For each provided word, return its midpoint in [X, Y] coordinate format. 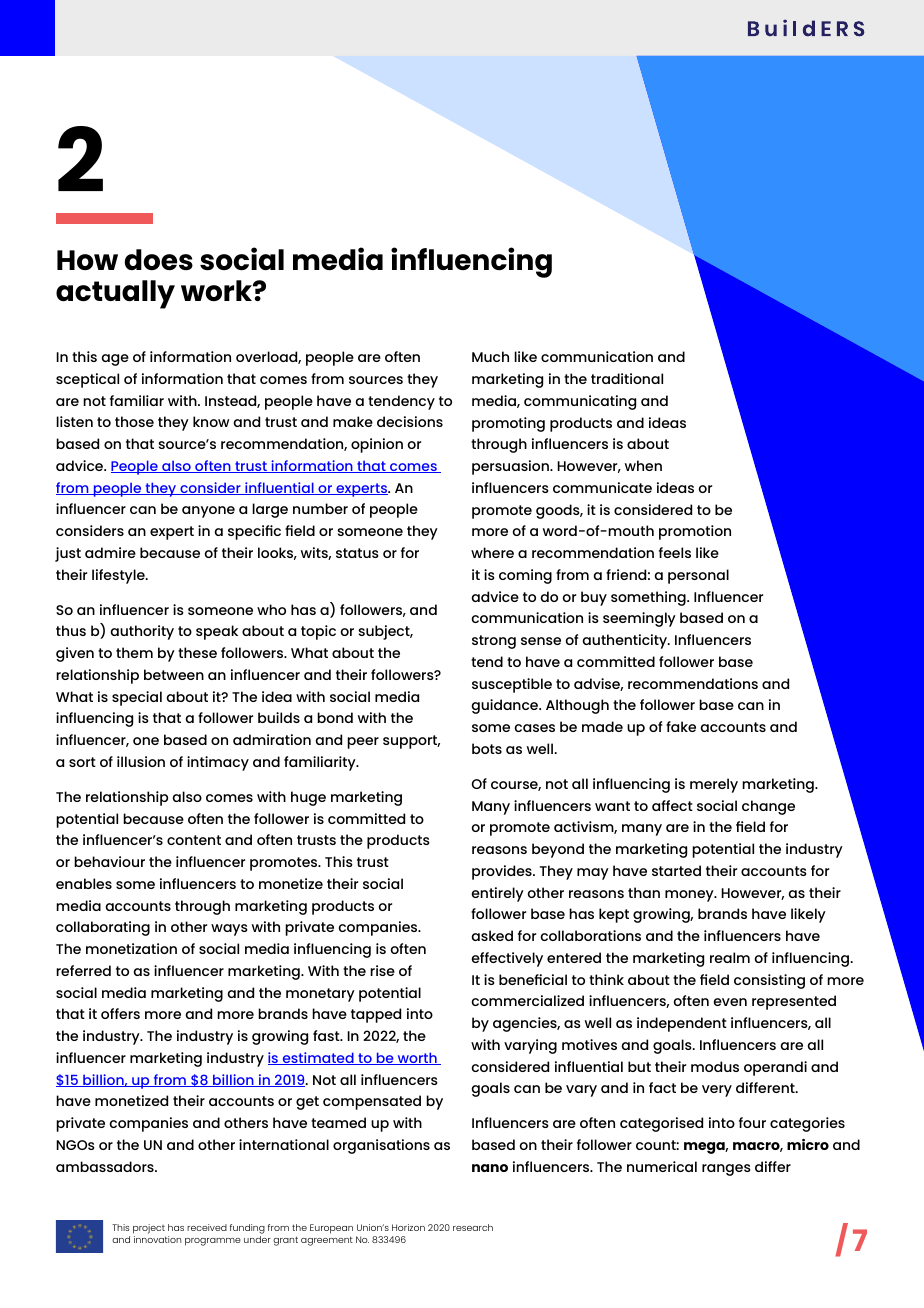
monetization [131, 948]
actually [115, 294]
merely [714, 785]
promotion [695, 532]
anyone [208, 512]
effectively [507, 959]
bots [487, 748]
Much [490, 356]
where [492, 552]
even [730, 1002]
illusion [141, 761]
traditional [627, 378]
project [149, 1230]
